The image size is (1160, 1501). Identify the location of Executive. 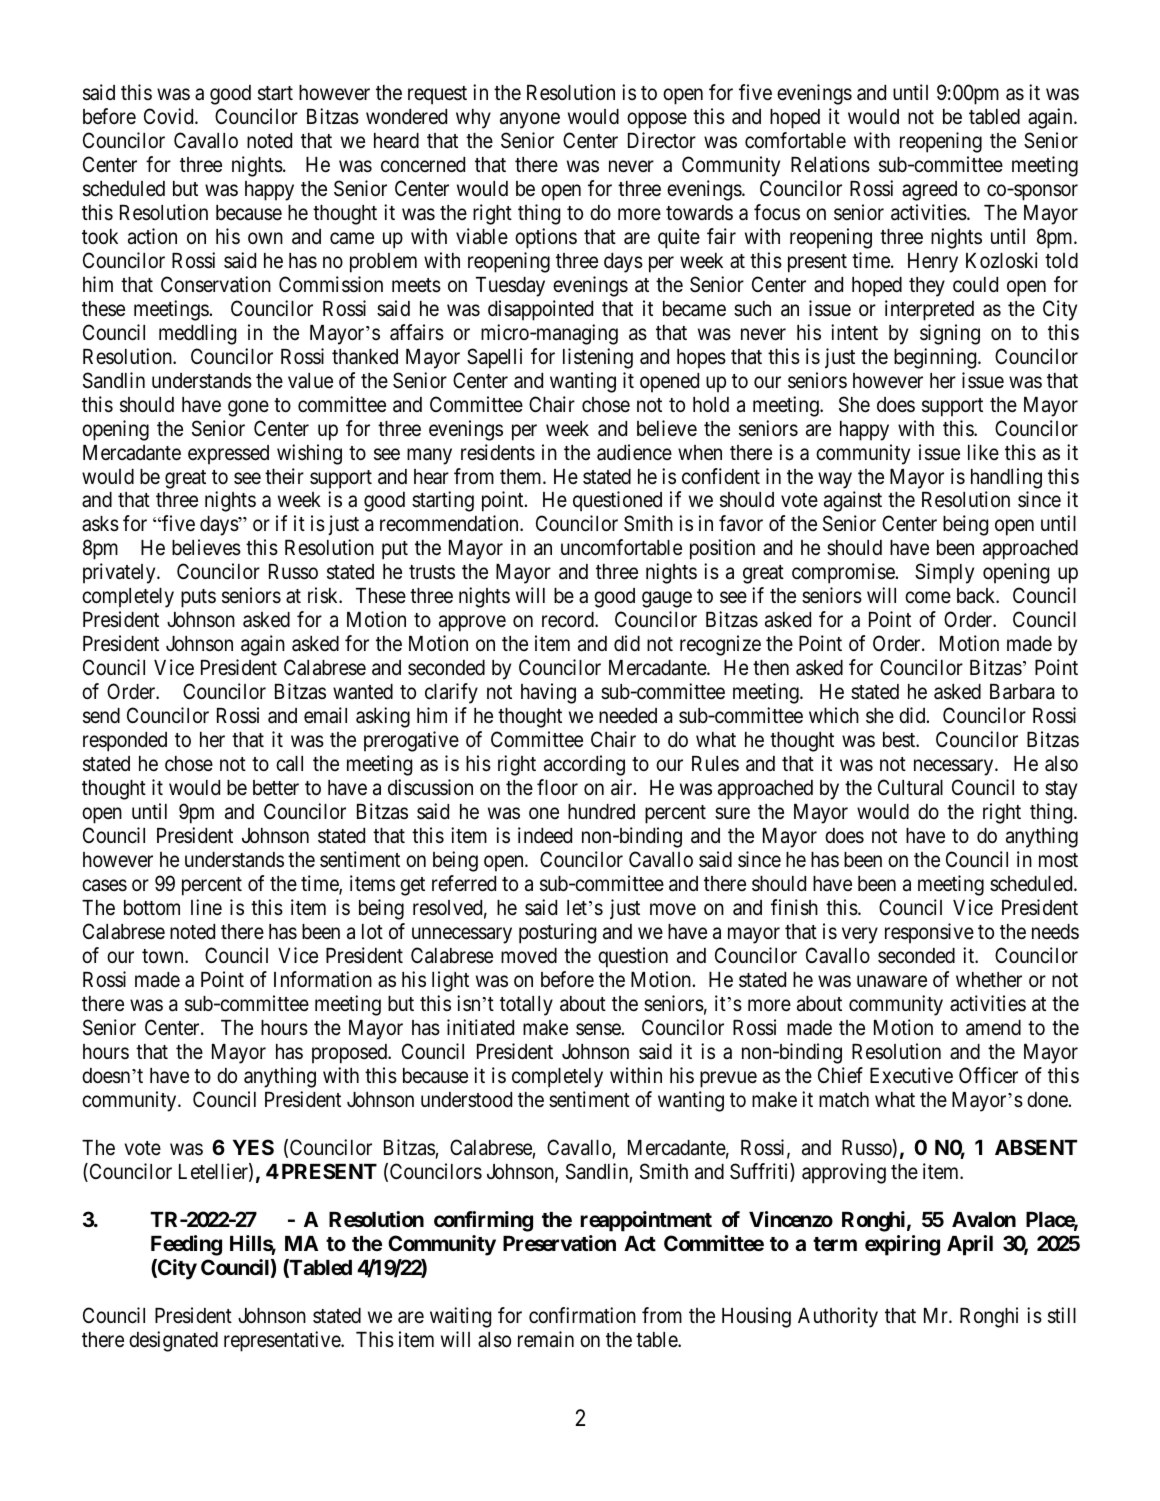
(911, 1075).
